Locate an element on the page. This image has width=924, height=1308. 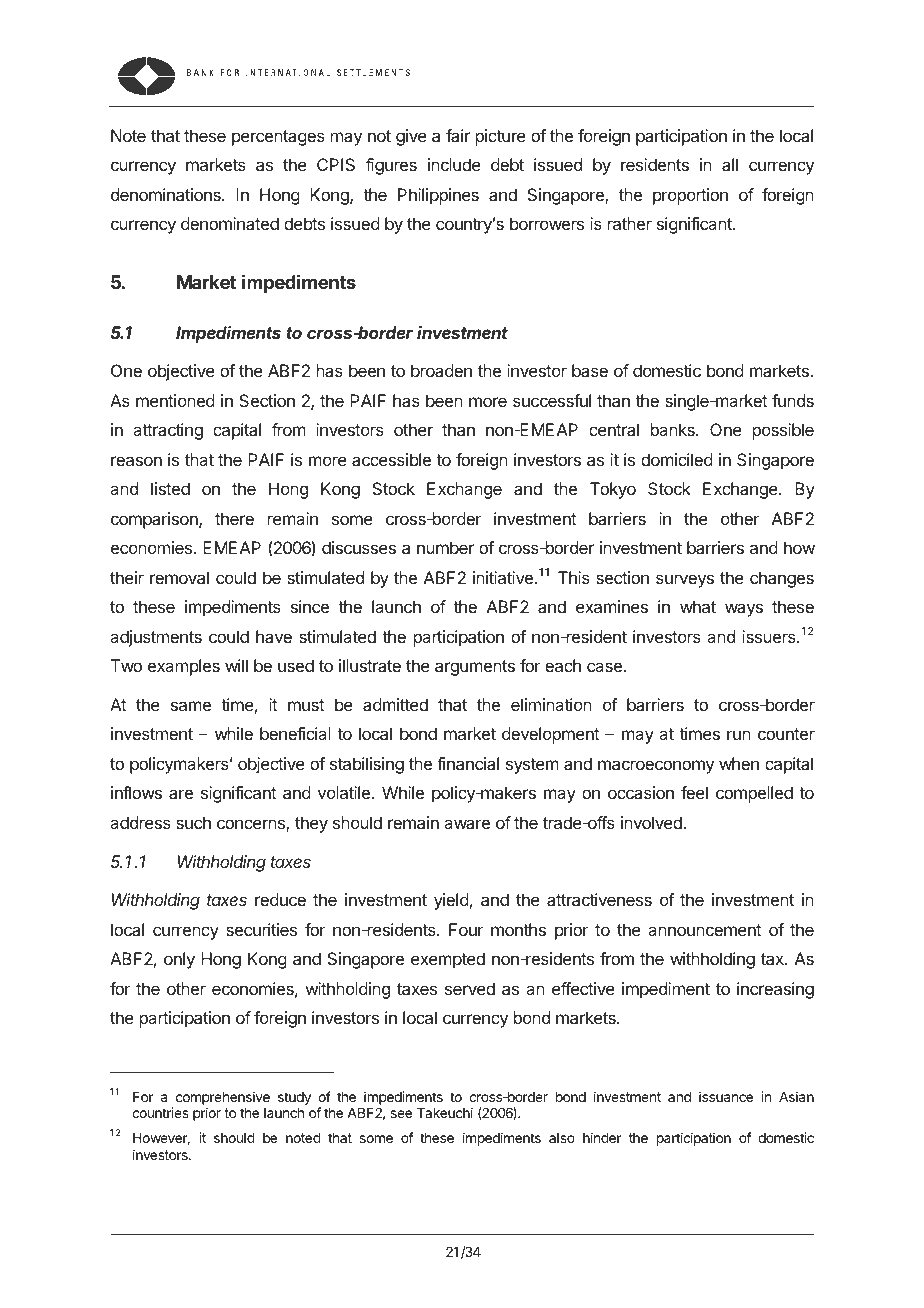
comprehensive is located at coordinates (223, 1099).
